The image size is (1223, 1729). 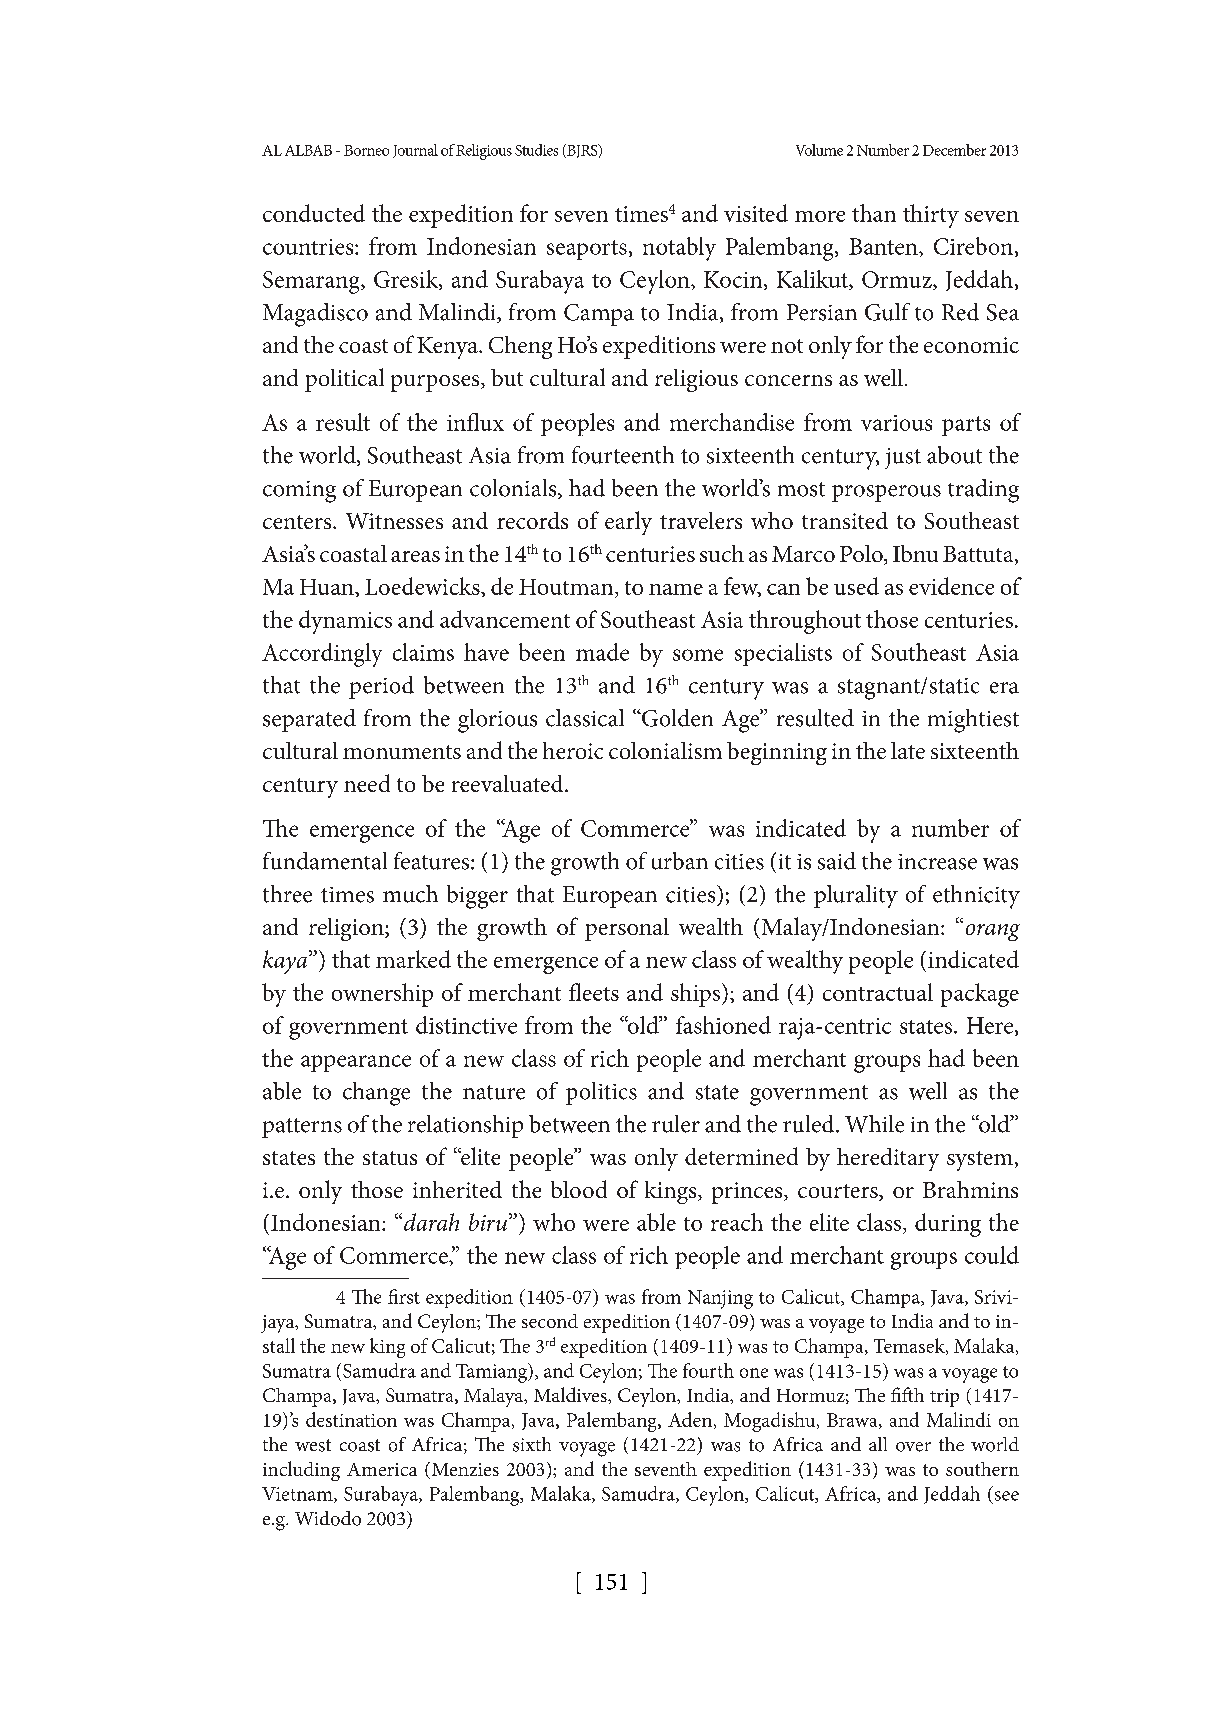 What do you see at coordinates (937, 862) in the screenshot?
I see `increase` at bounding box center [937, 862].
